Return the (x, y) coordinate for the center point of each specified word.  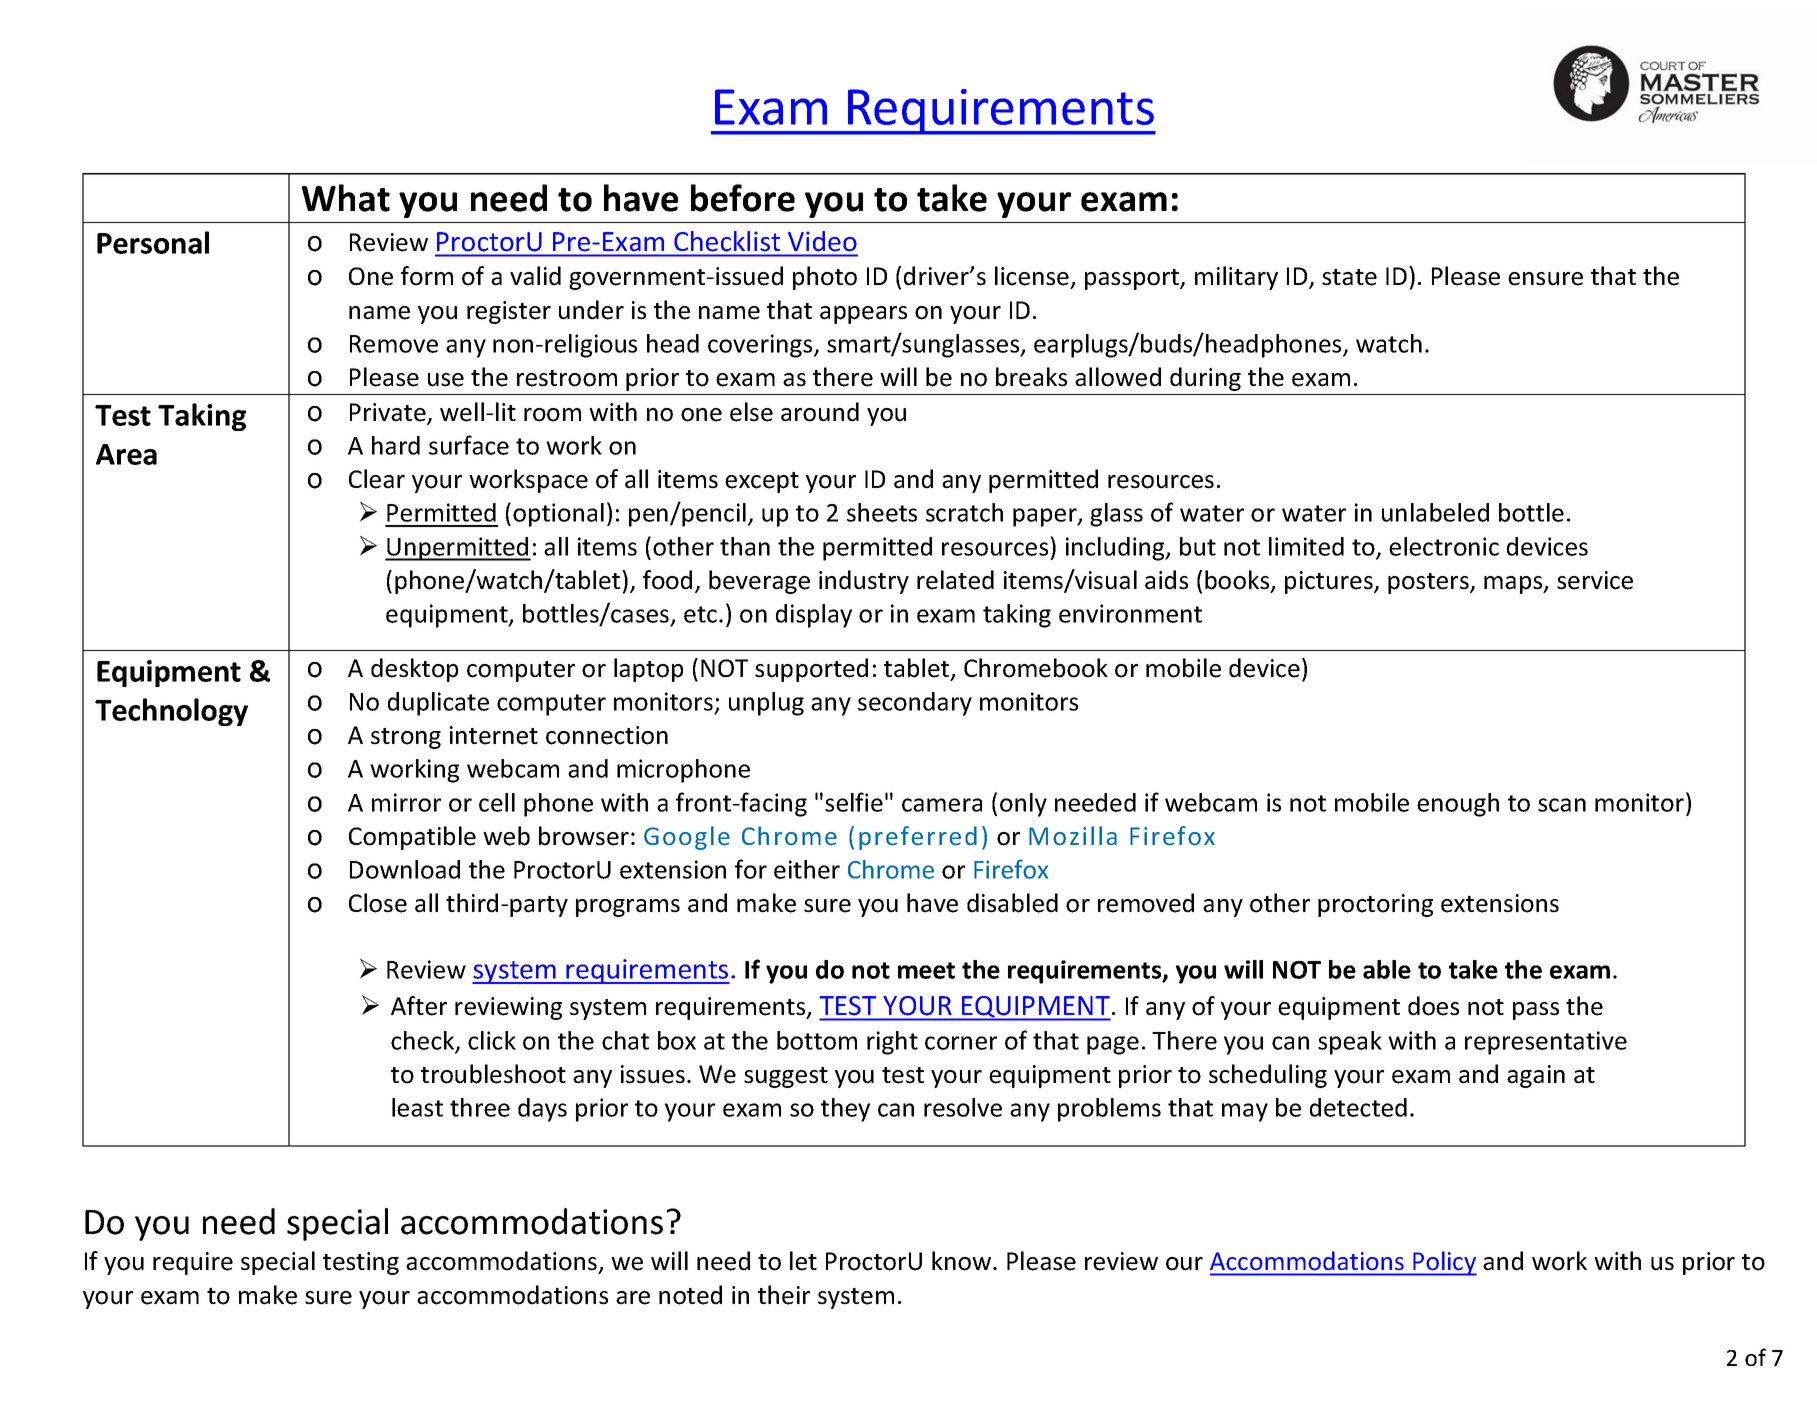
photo (825, 278)
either (807, 869)
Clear (377, 479)
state (1349, 277)
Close (378, 903)
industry (864, 582)
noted (690, 1295)
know (963, 1261)
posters (1429, 583)
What (346, 198)
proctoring (1375, 905)
